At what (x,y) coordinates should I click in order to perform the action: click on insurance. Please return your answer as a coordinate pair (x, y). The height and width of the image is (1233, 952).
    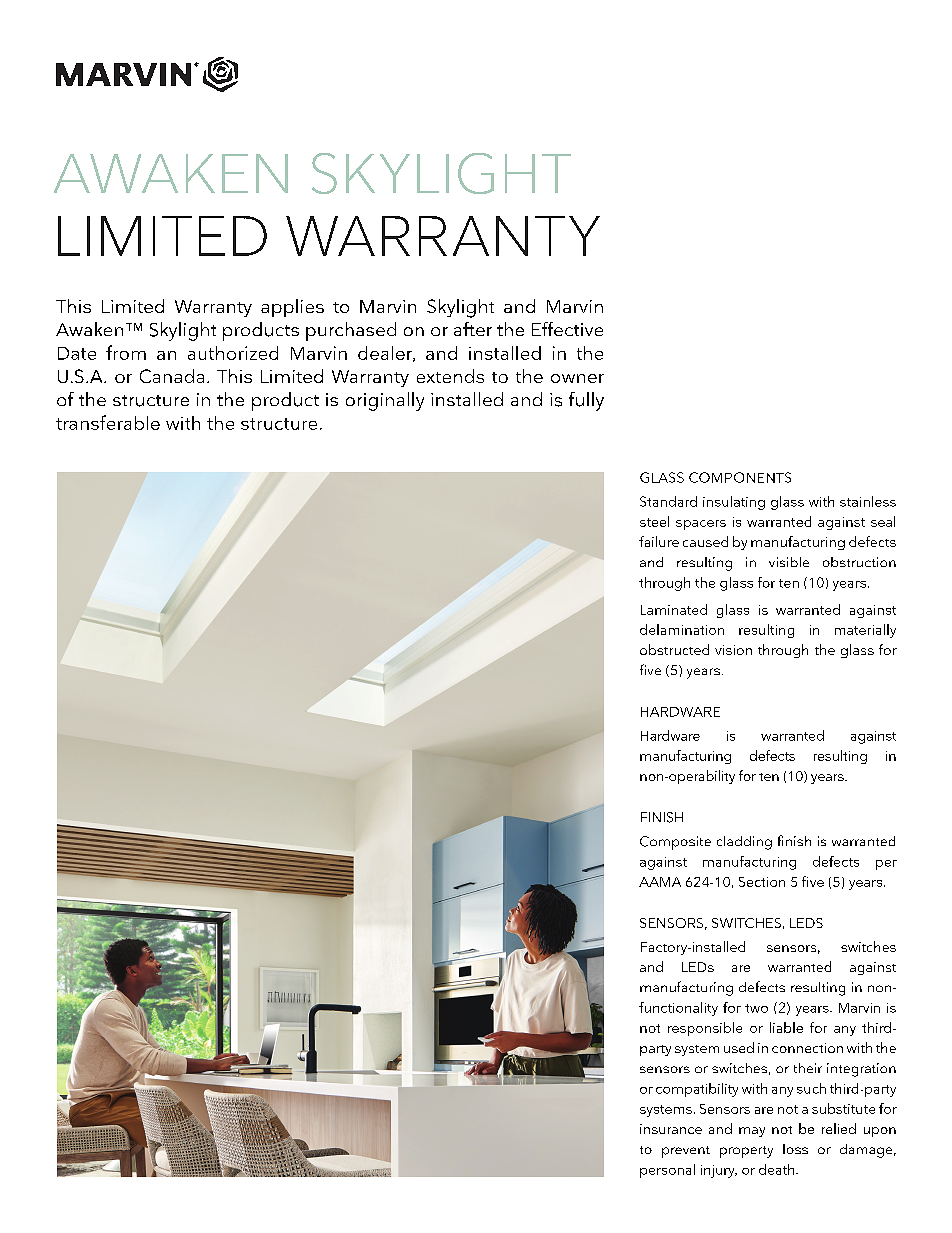
    Looking at the image, I should click on (671, 1129).
